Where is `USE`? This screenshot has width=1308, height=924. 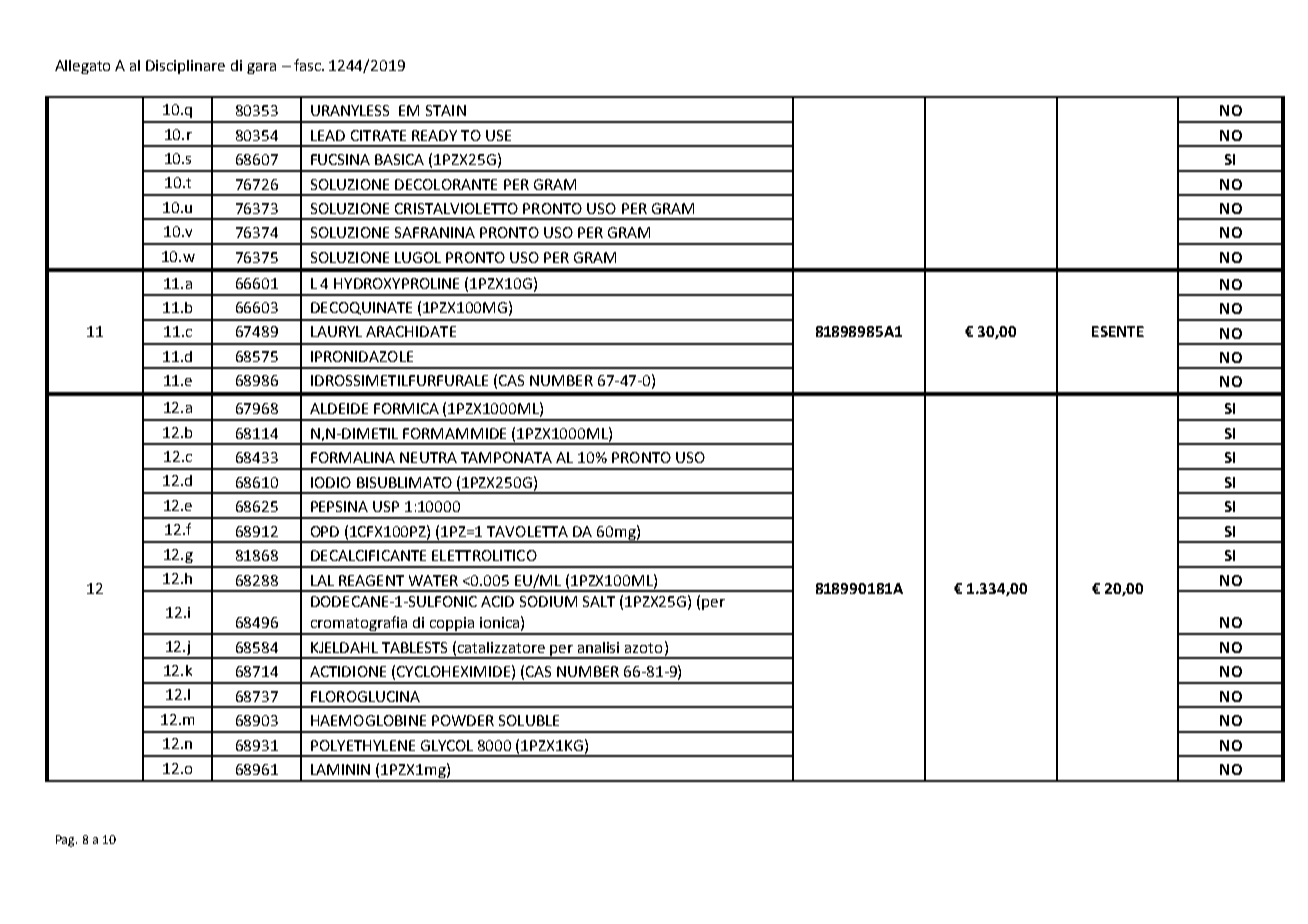 USE is located at coordinates (498, 135).
